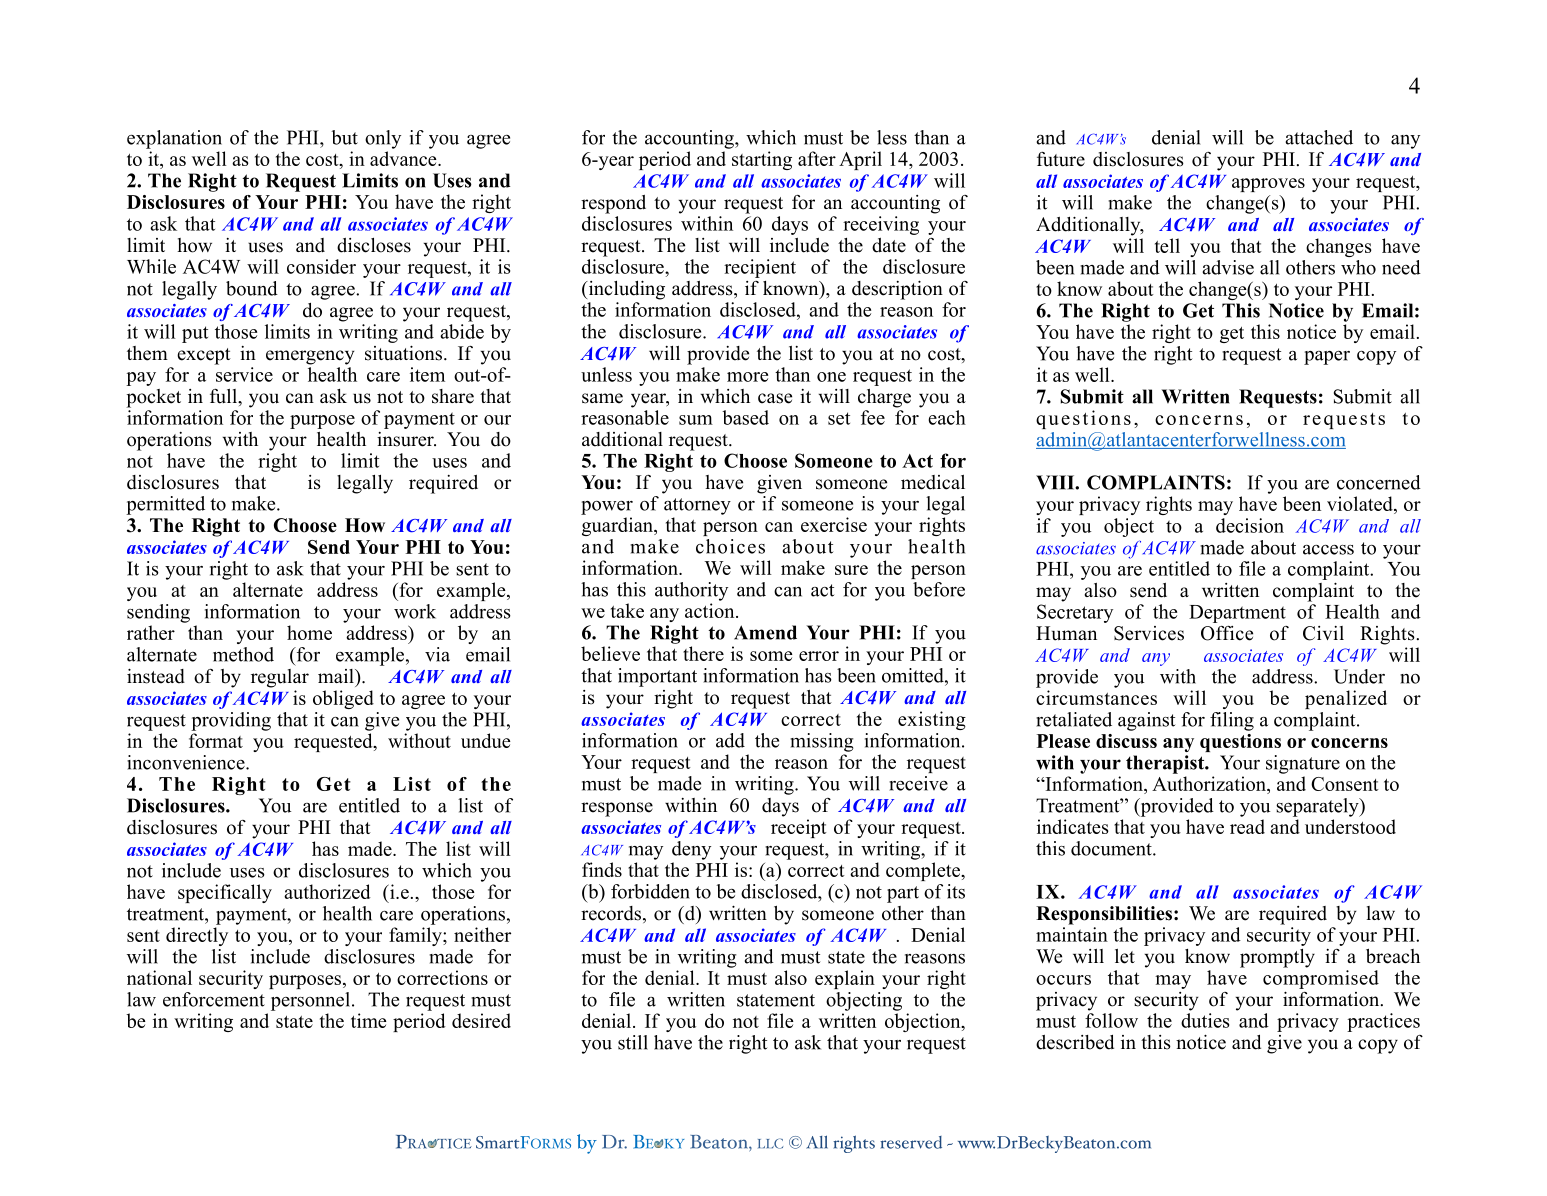  I want to click on paper, so click(1327, 358).
